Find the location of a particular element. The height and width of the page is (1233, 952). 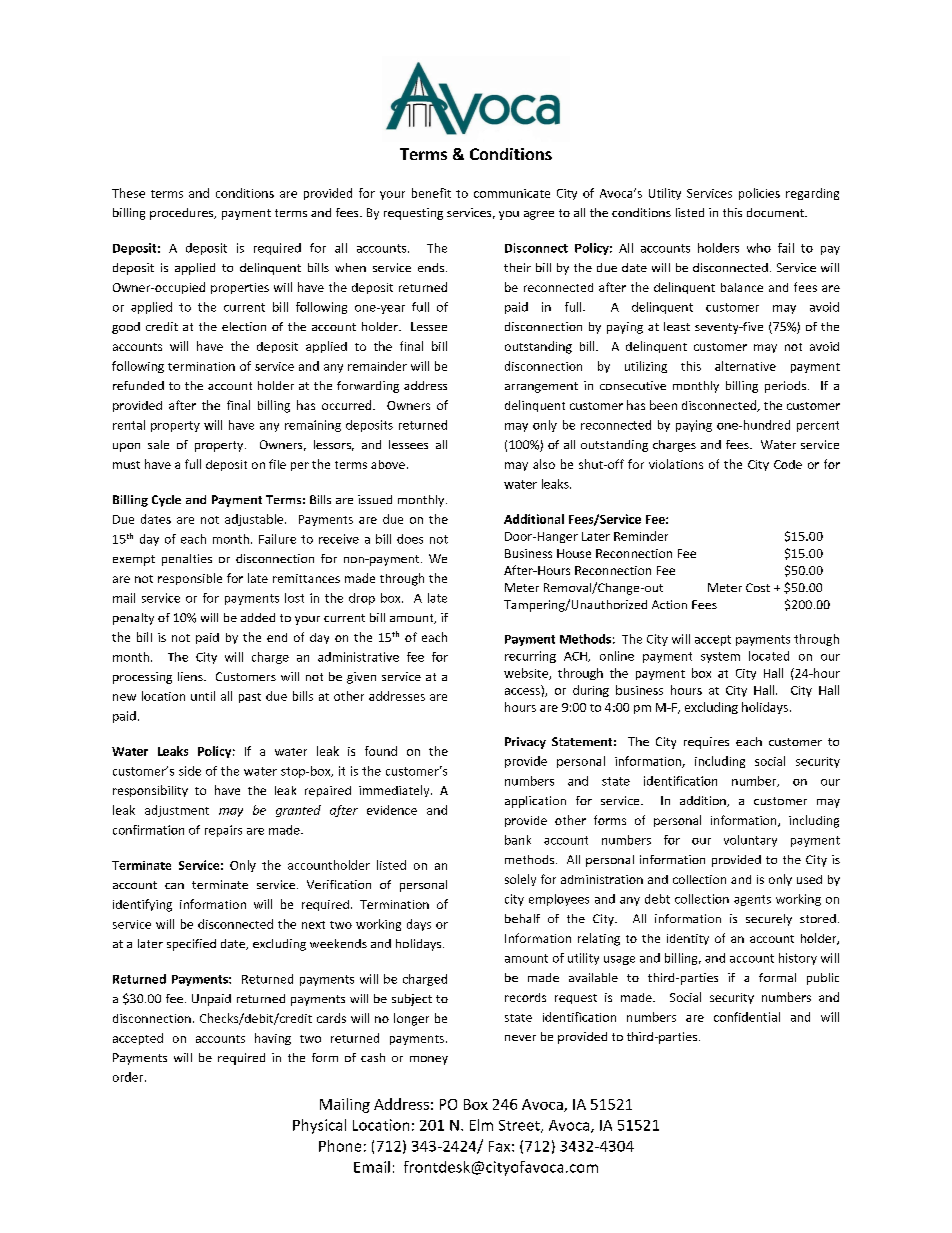

Physical is located at coordinates (319, 1126).
